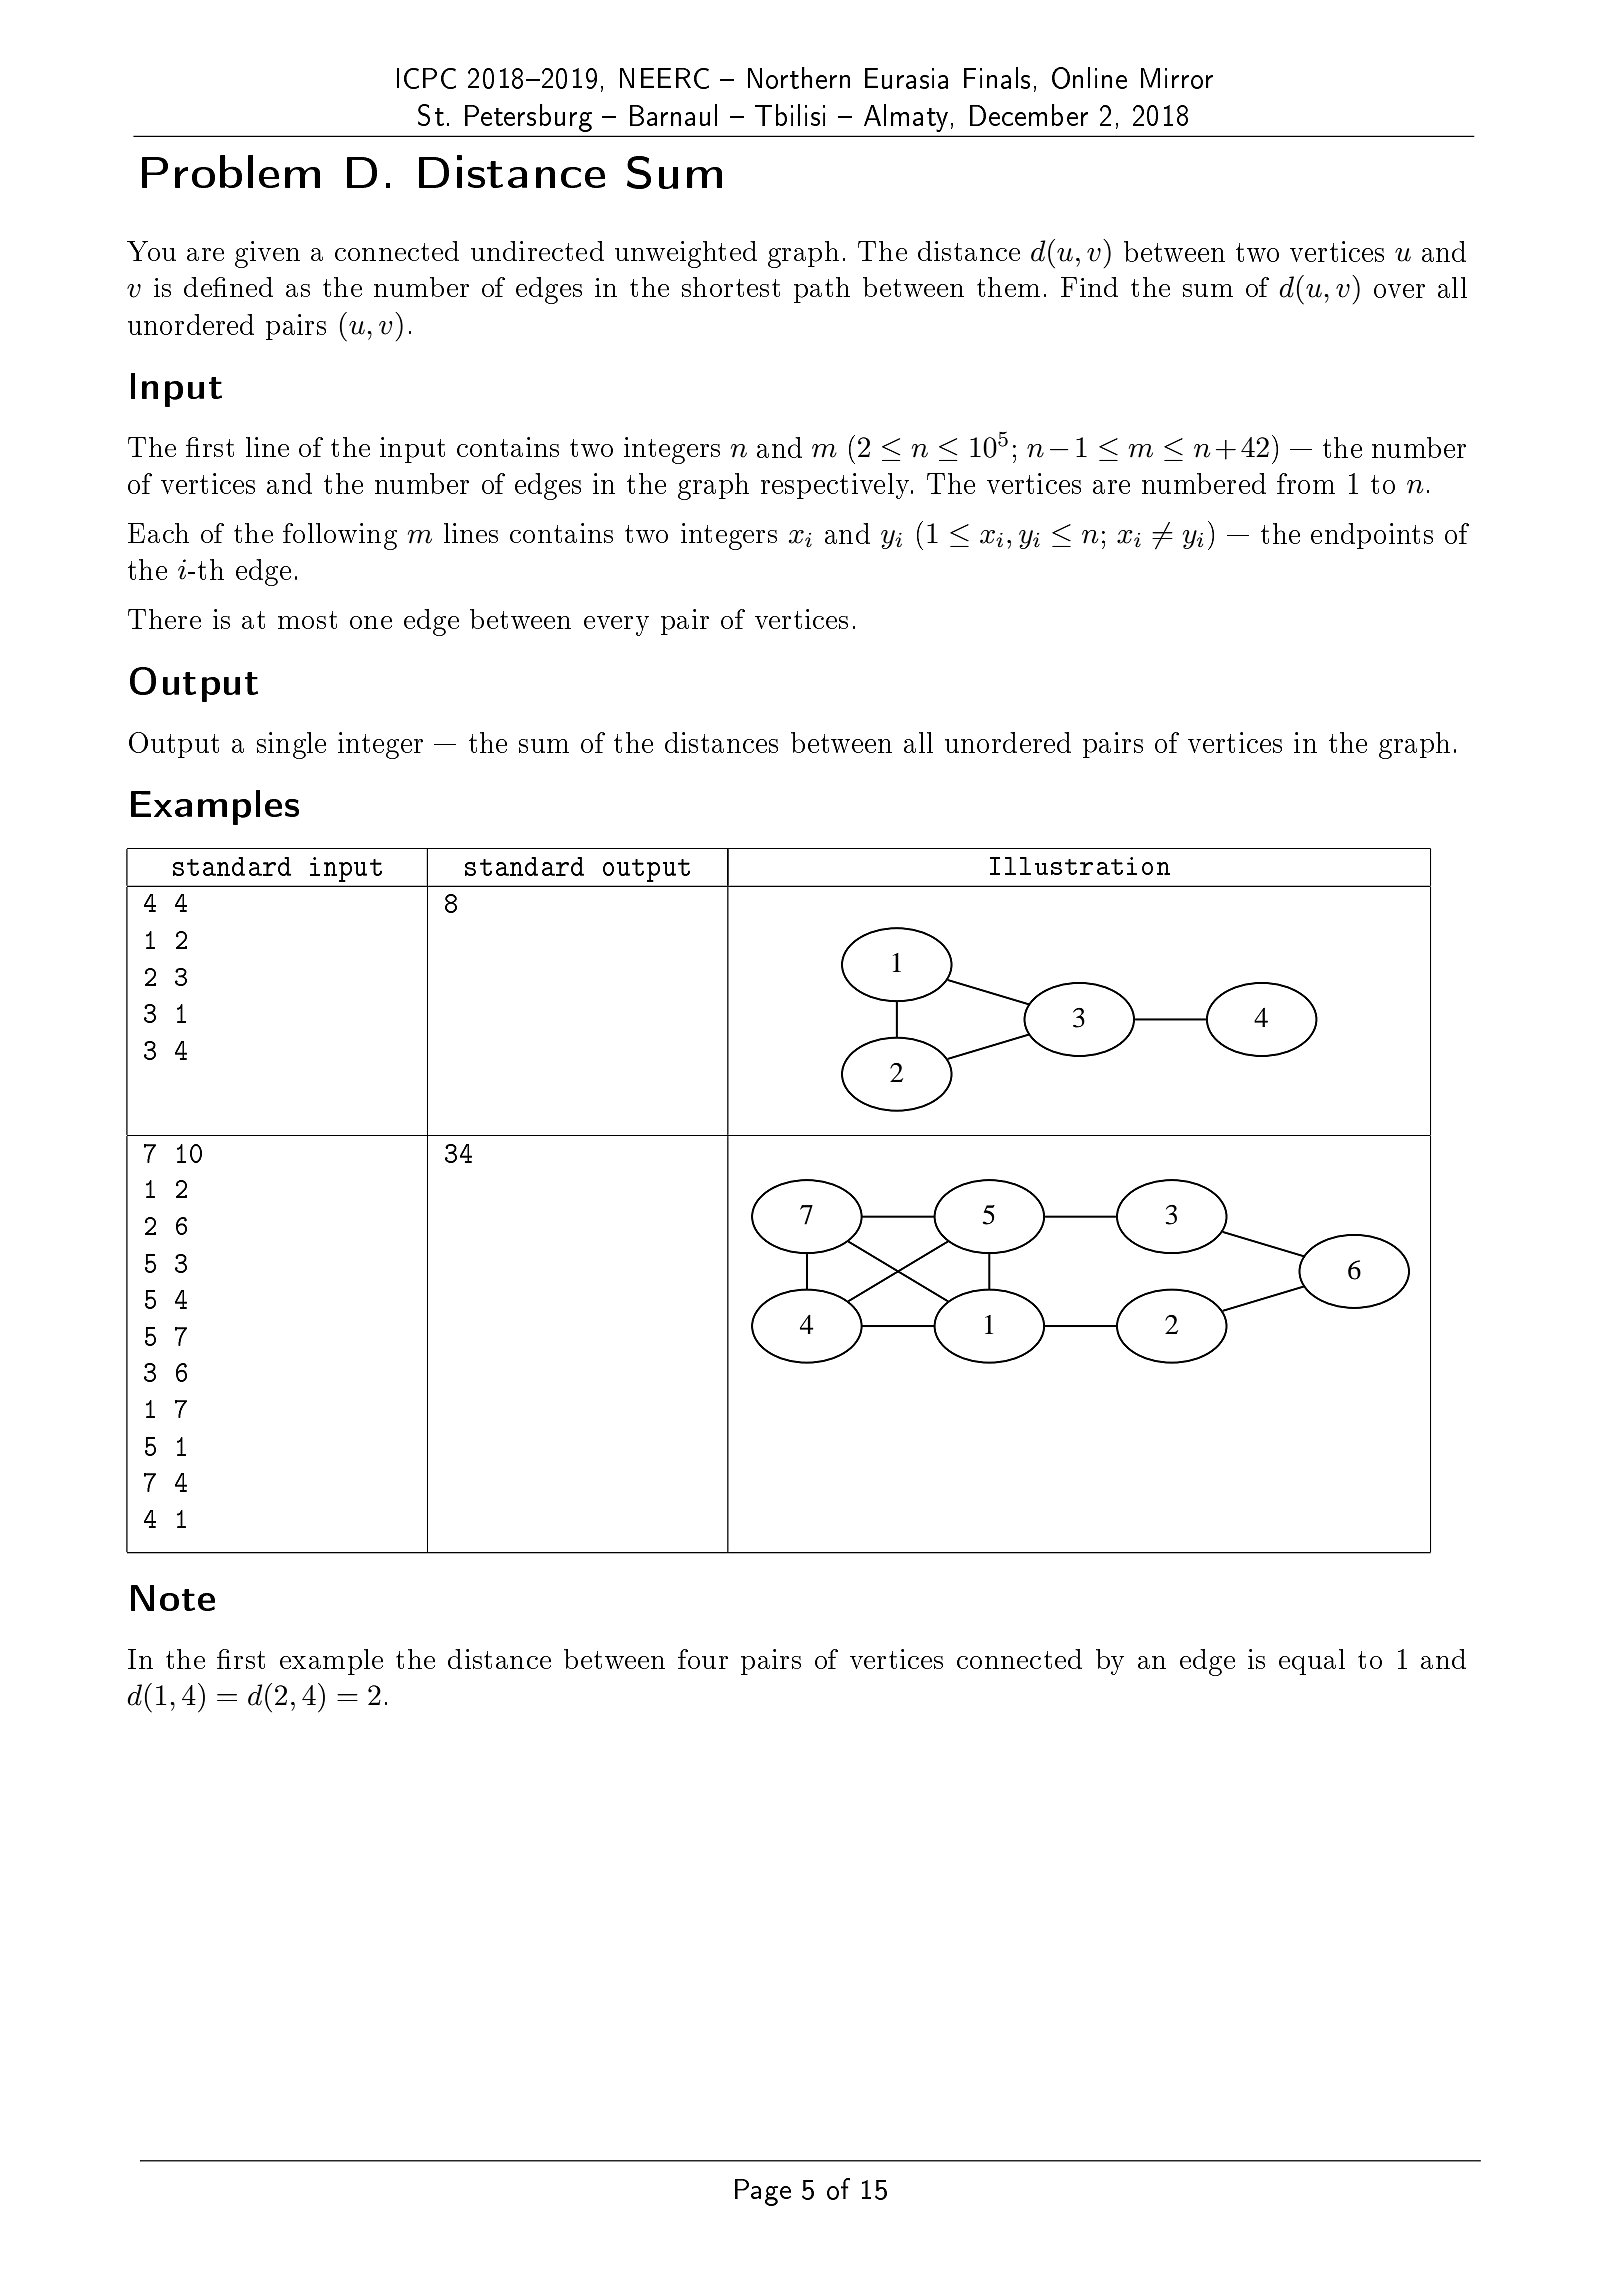  I want to click on Illustration, so click(1080, 866).
